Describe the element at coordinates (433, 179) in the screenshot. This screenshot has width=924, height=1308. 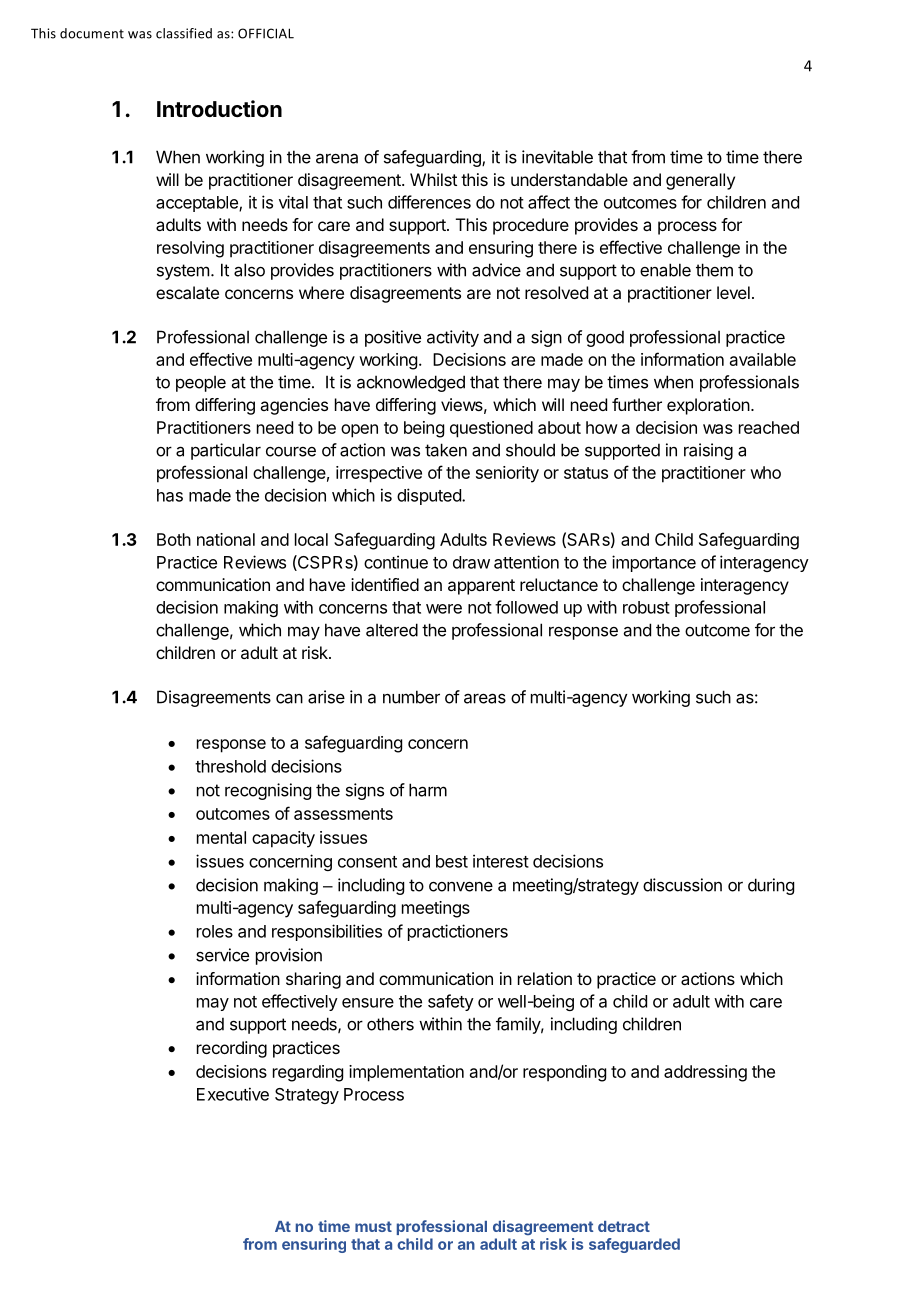
I see `Whilst` at that location.
